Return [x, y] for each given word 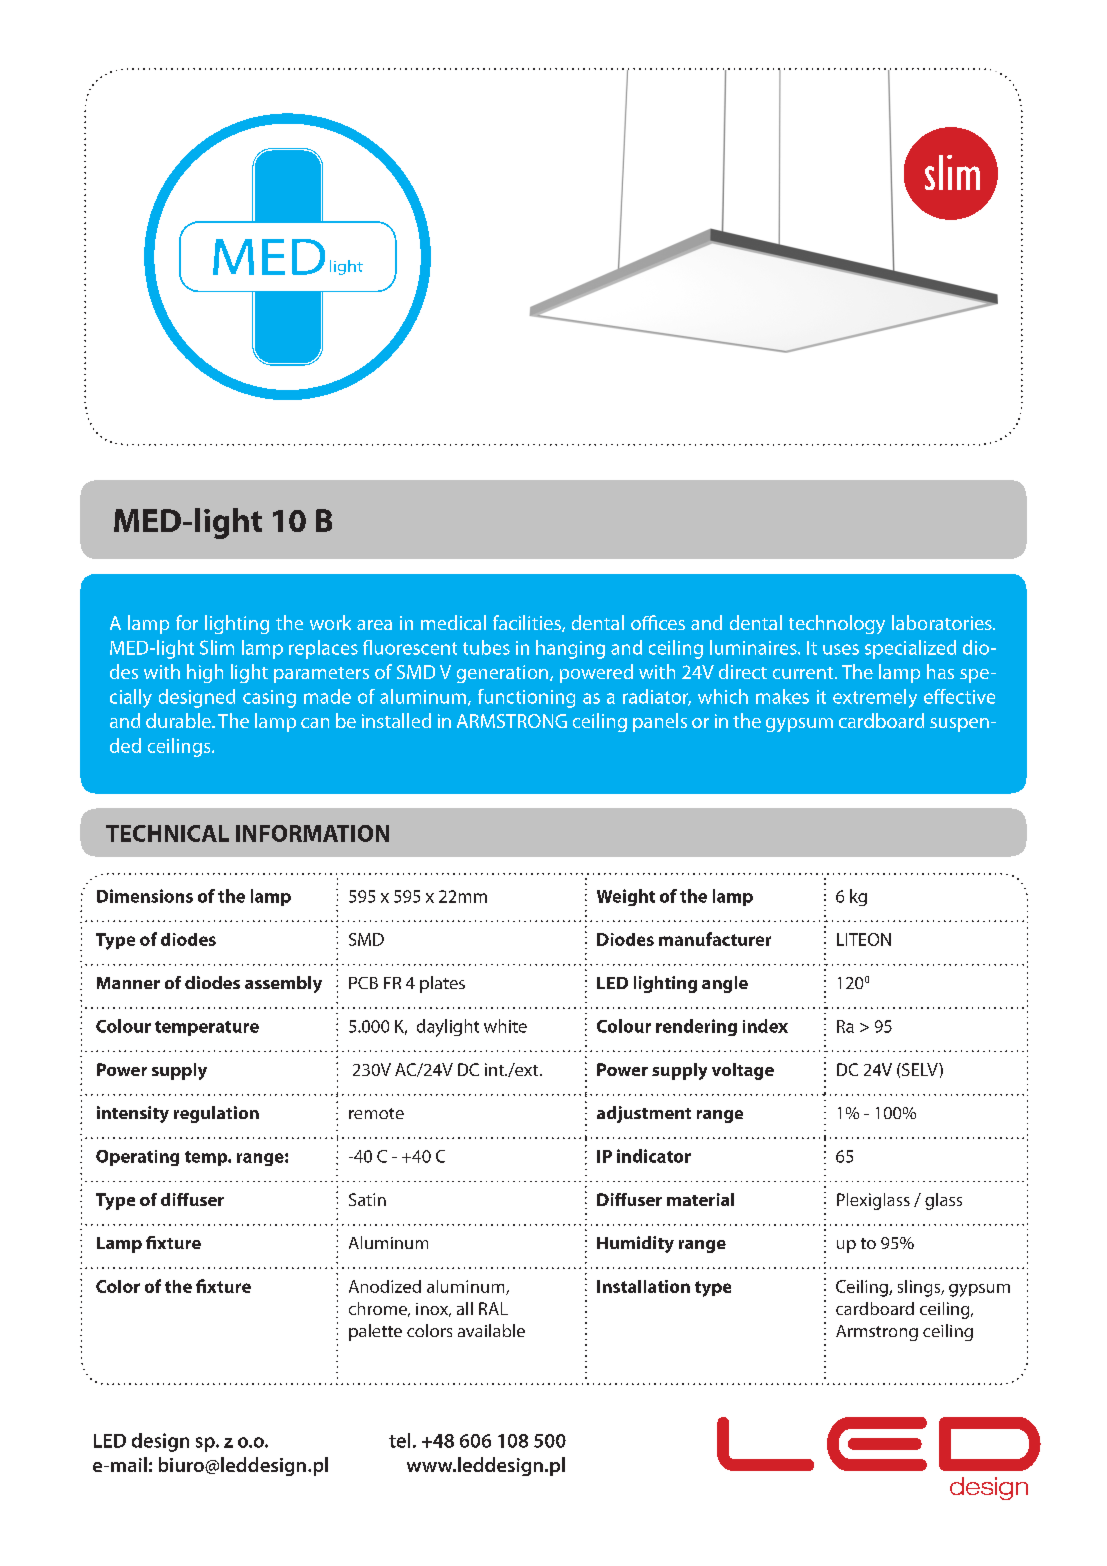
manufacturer [715, 939]
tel [399, 1440]
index [765, 1026]
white [505, 1026]
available [491, 1330]
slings [920, 1288]
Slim [217, 647]
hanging [570, 649]
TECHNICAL [167, 833]
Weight [626, 897]
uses [841, 649]
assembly [283, 984]
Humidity [635, 1244]
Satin [367, 1199]
